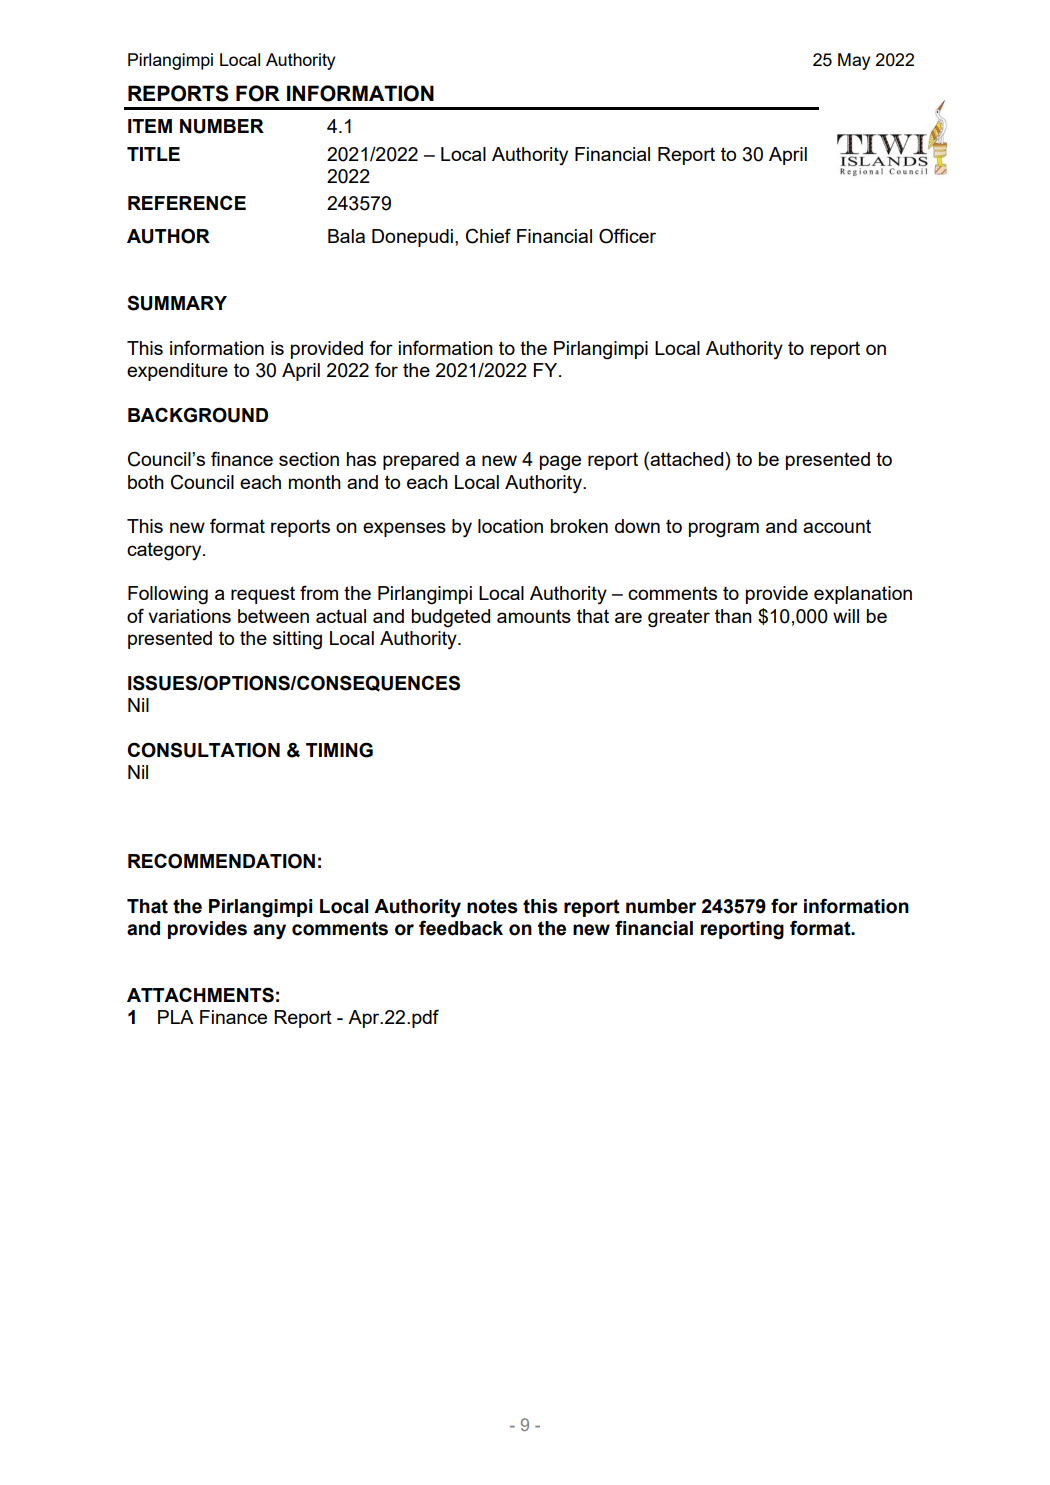 Image resolution: width=1050 pixels, height=1485 pixels. What do you see at coordinates (488, 236) in the screenshot?
I see `Chief` at bounding box center [488, 236].
